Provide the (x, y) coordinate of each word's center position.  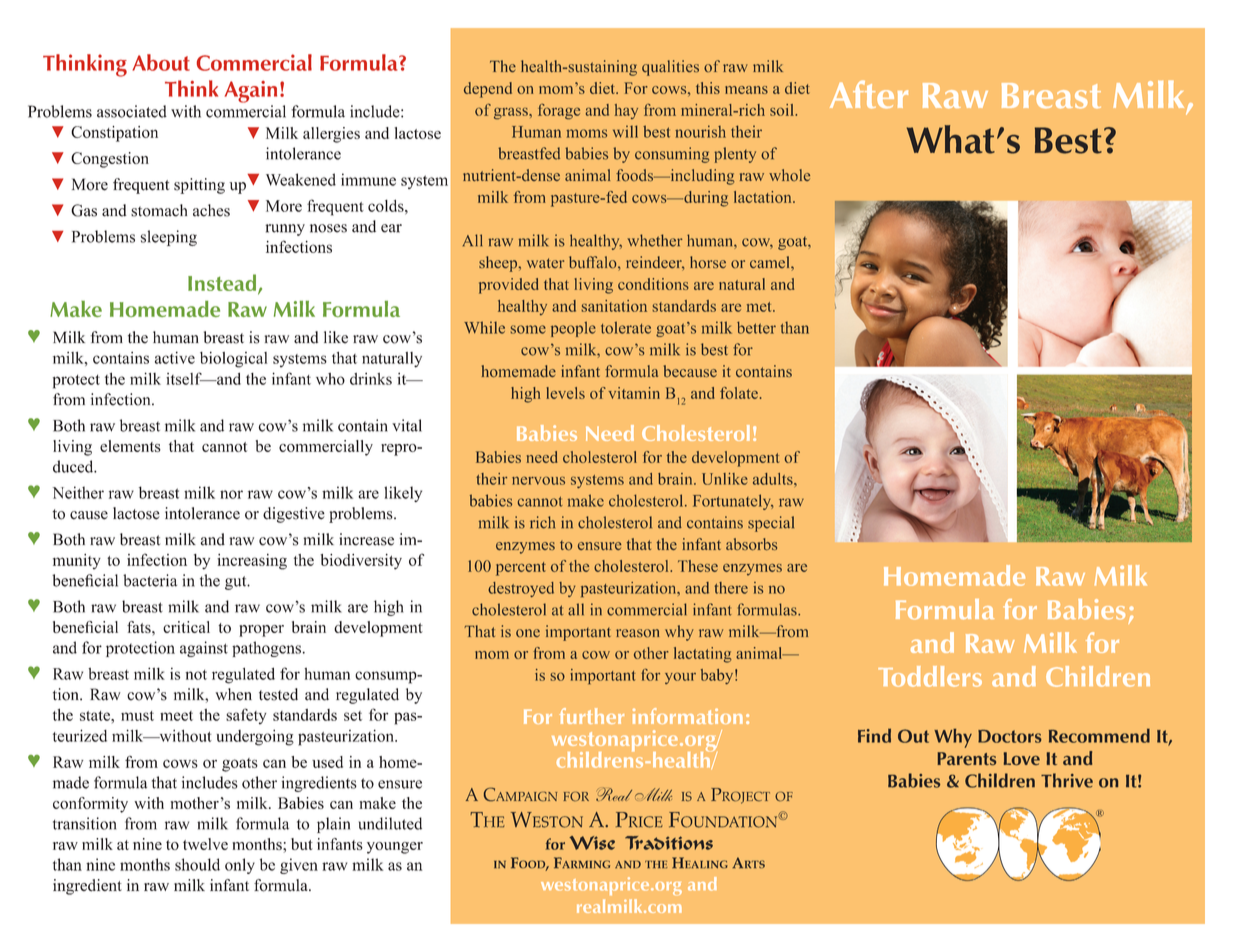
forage (559, 112)
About (161, 62)
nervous (538, 480)
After (869, 94)
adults (774, 479)
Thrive (1067, 780)
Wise (592, 843)
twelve (205, 844)
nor (231, 494)
